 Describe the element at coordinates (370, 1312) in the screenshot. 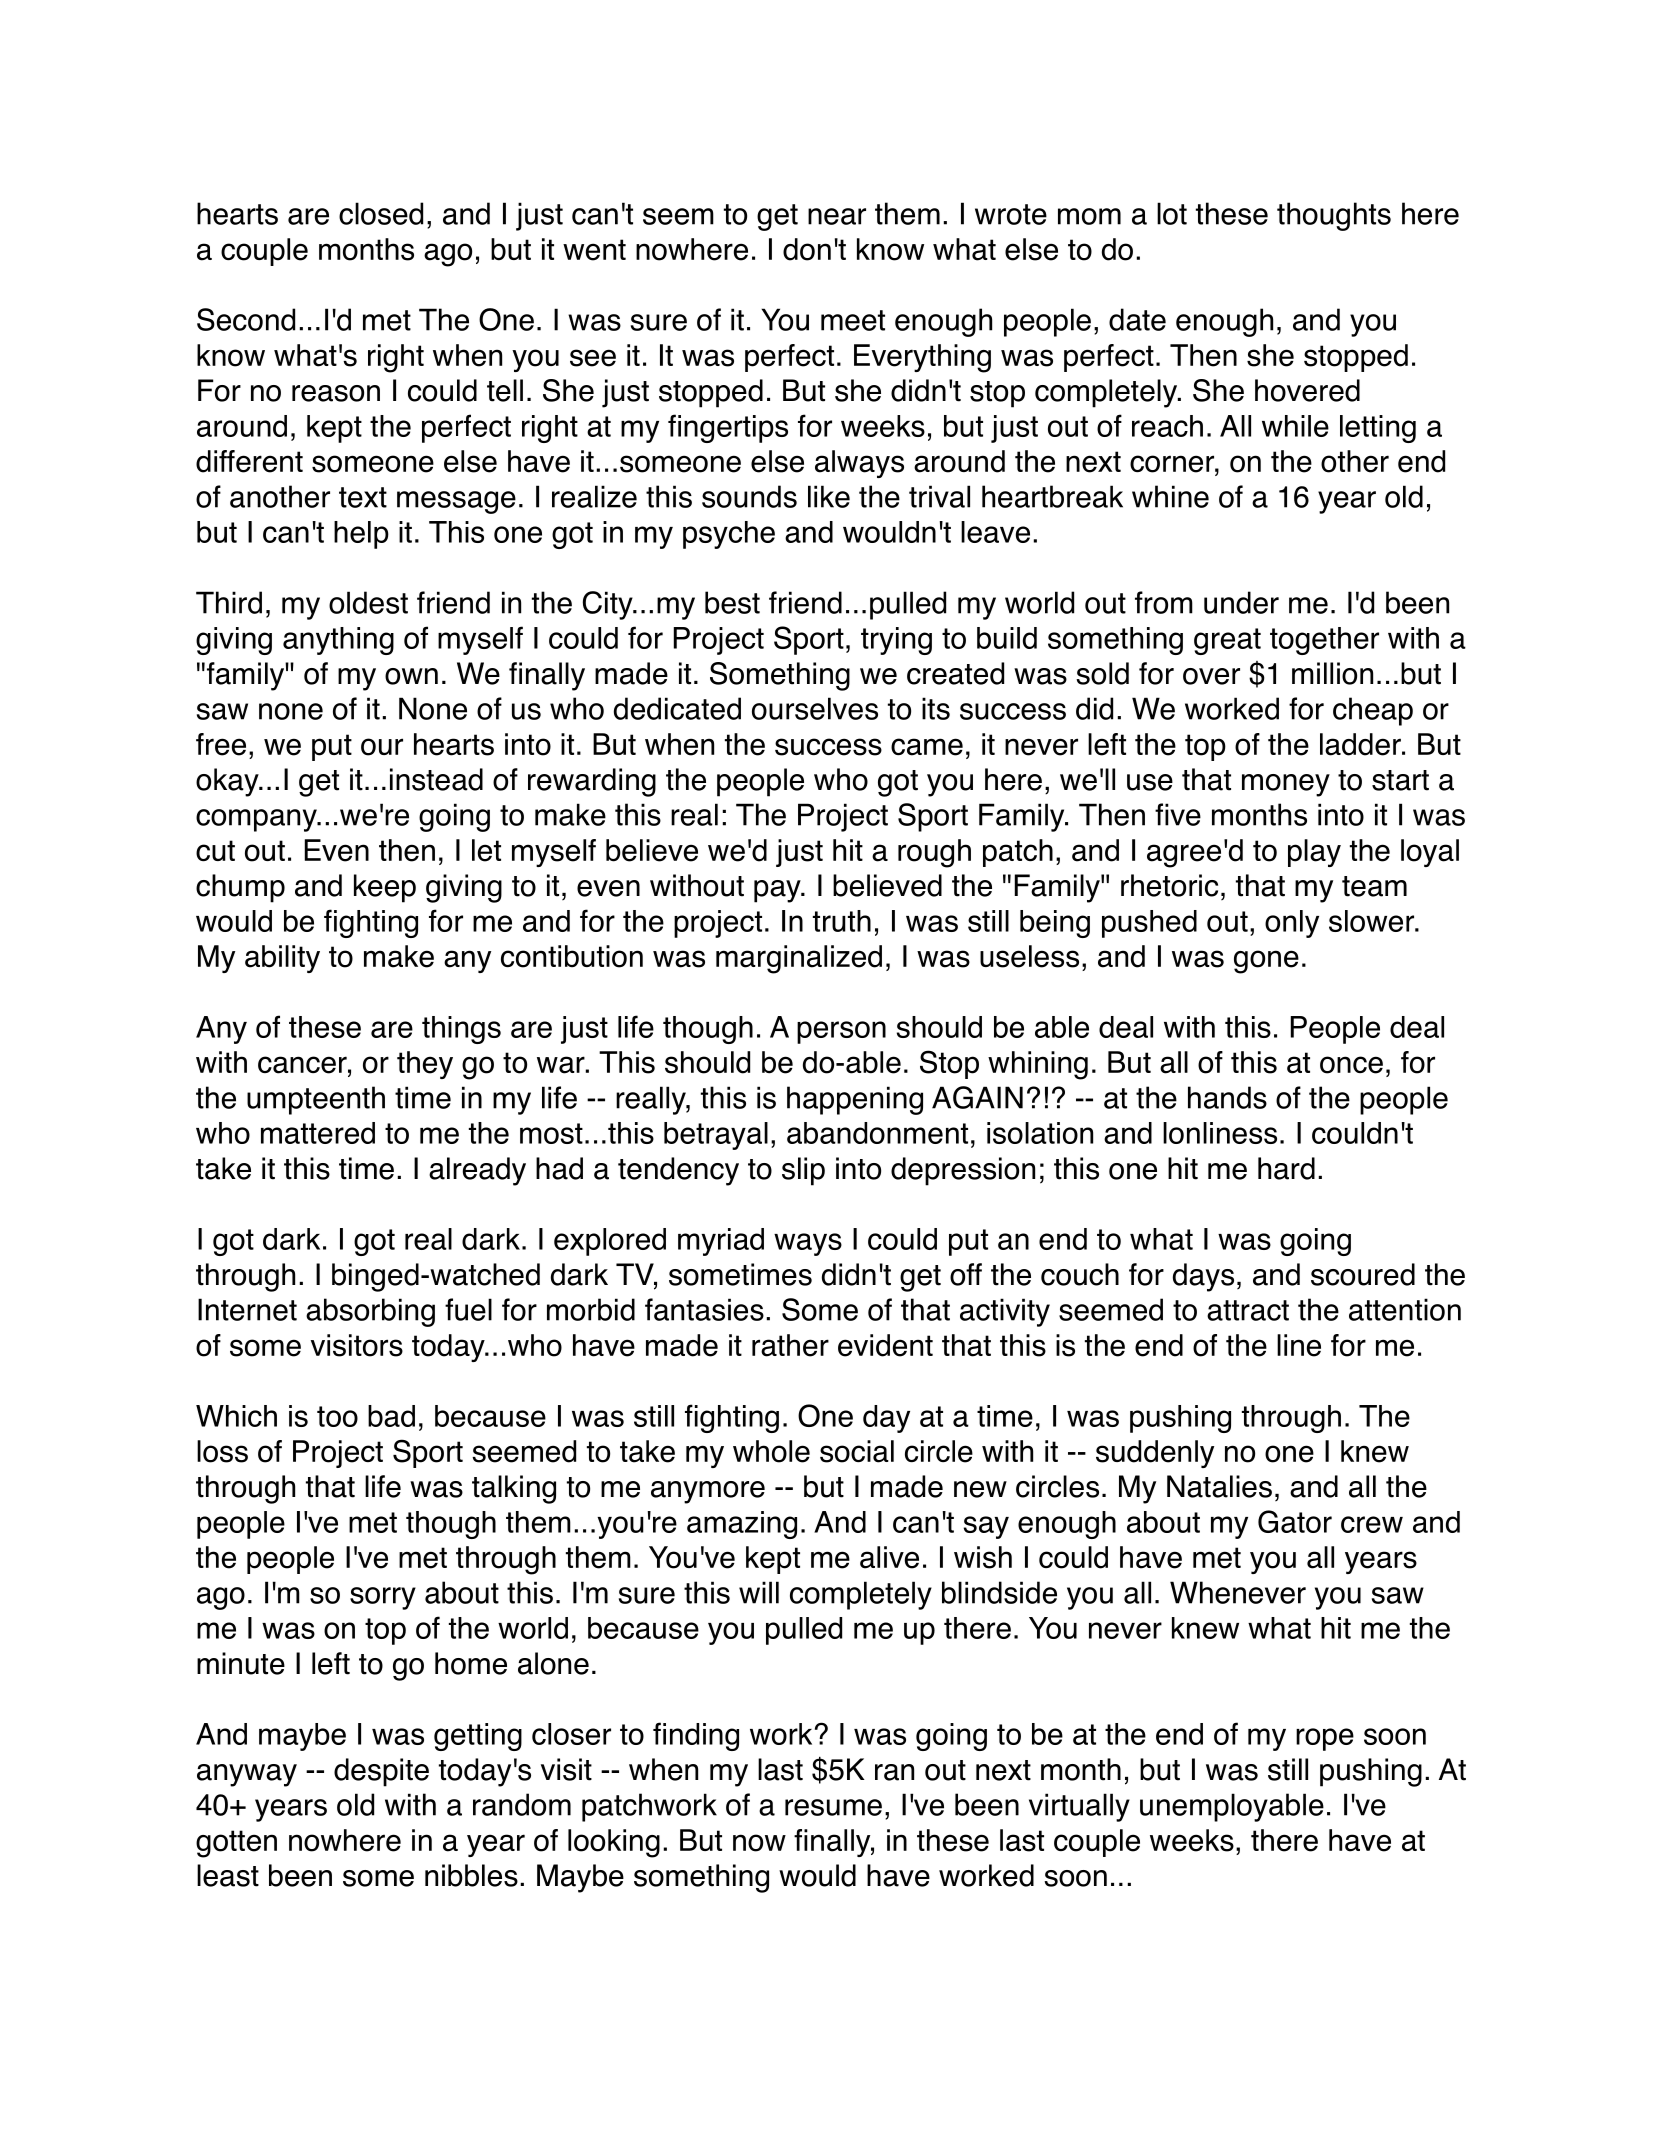

I see `absorbing` at that location.
